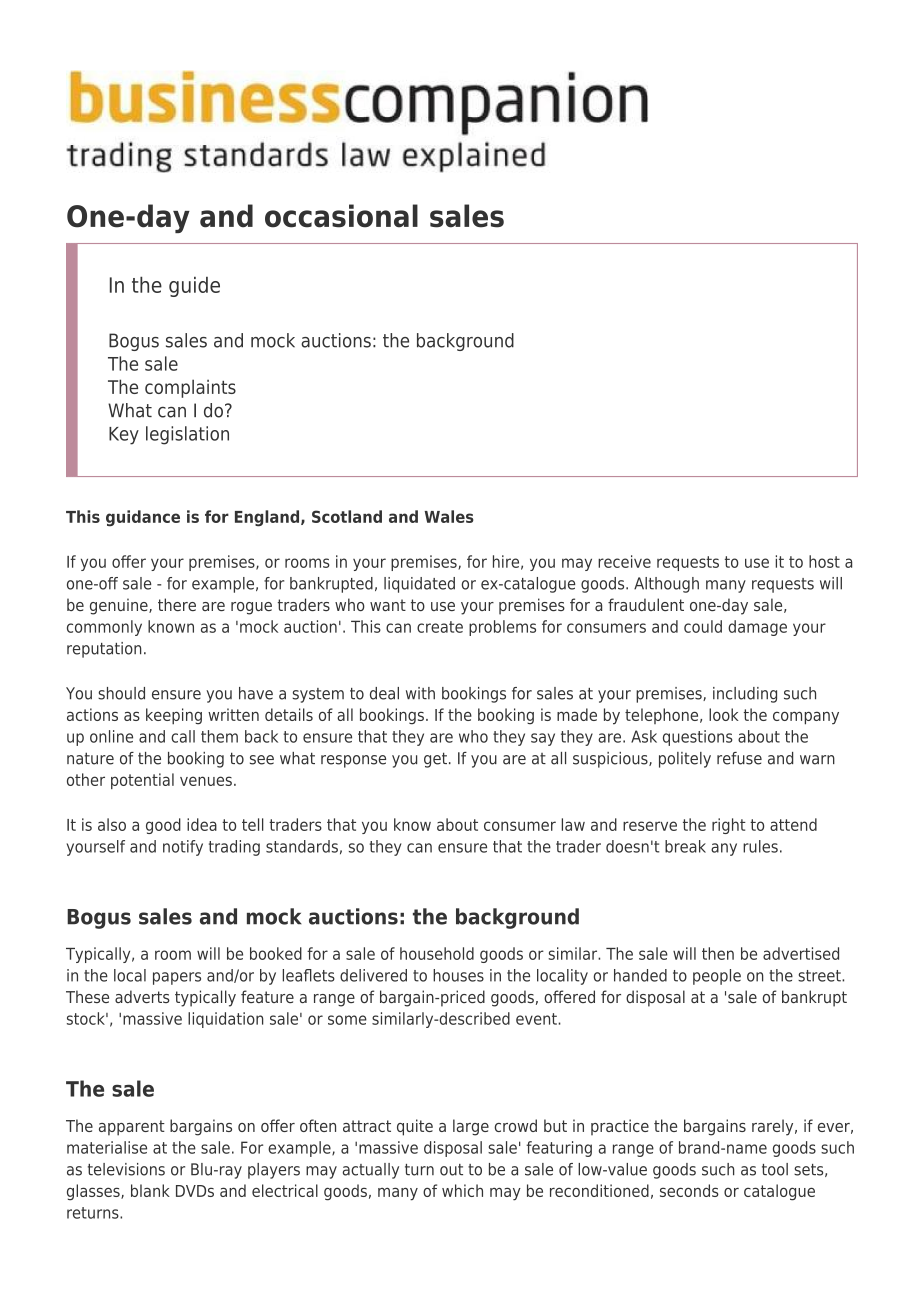 The image size is (924, 1308). What do you see at coordinates (420, 693) in the document?
I see `with` at bounding box center [420, 693].
